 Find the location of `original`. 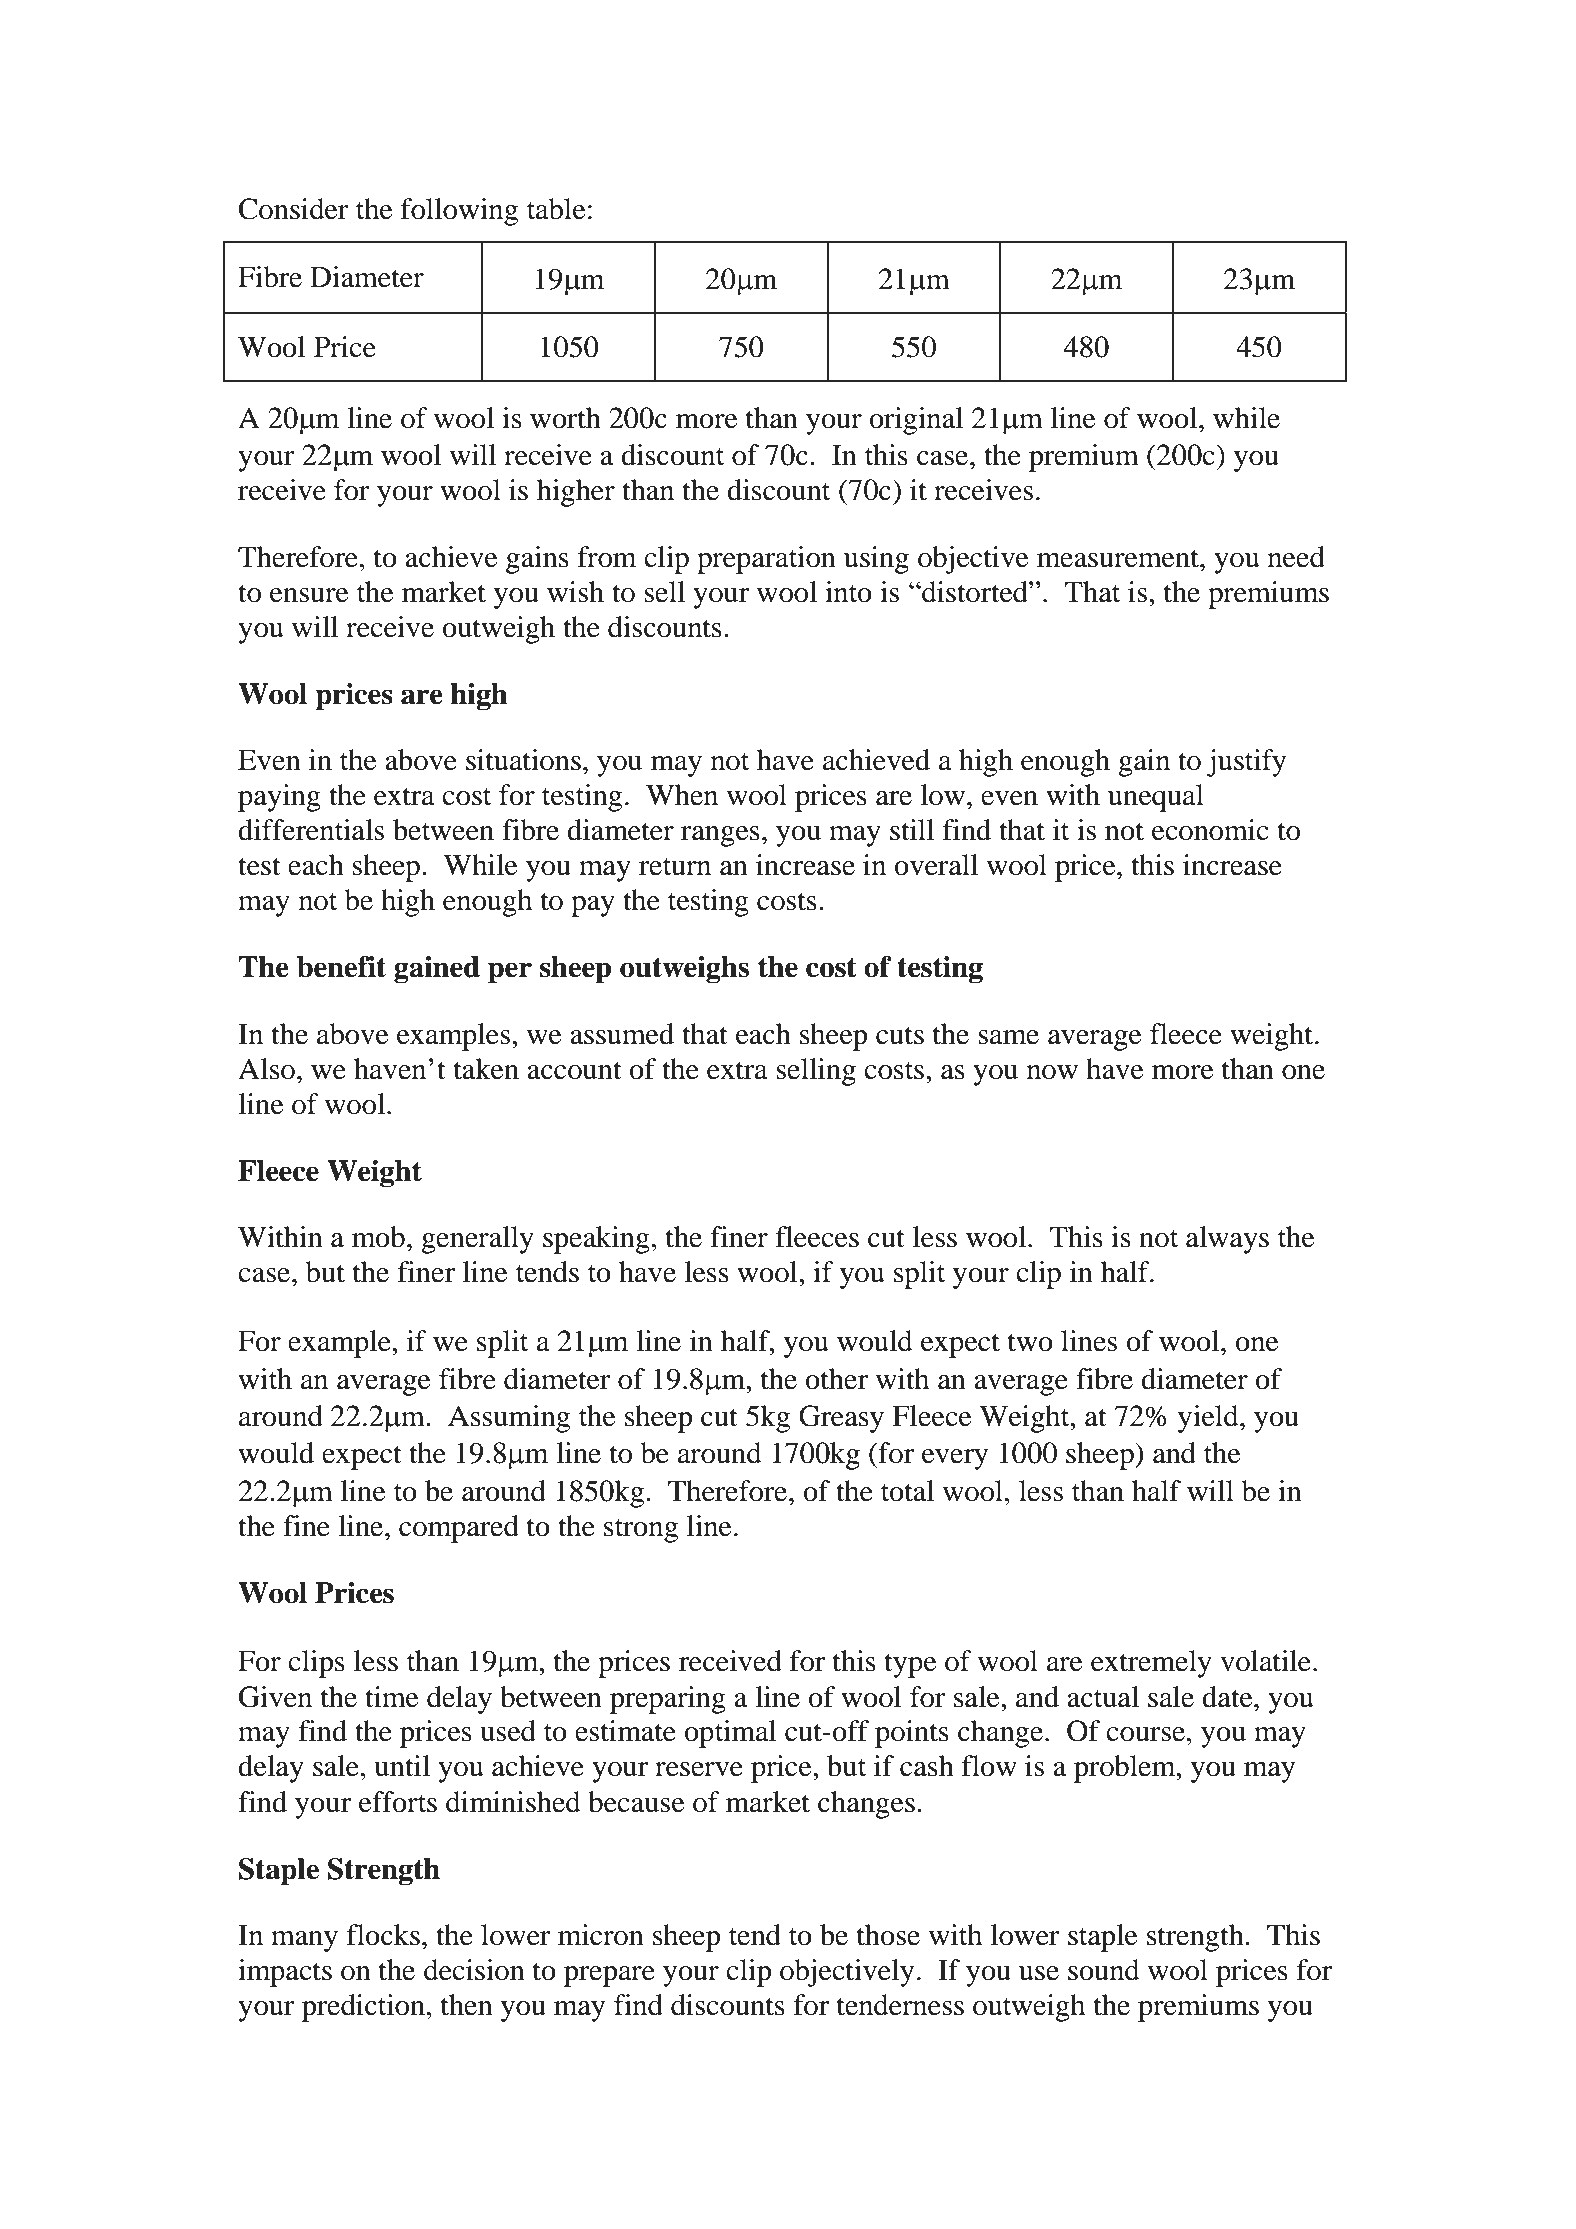

original is located at coordinates (916, 421).
